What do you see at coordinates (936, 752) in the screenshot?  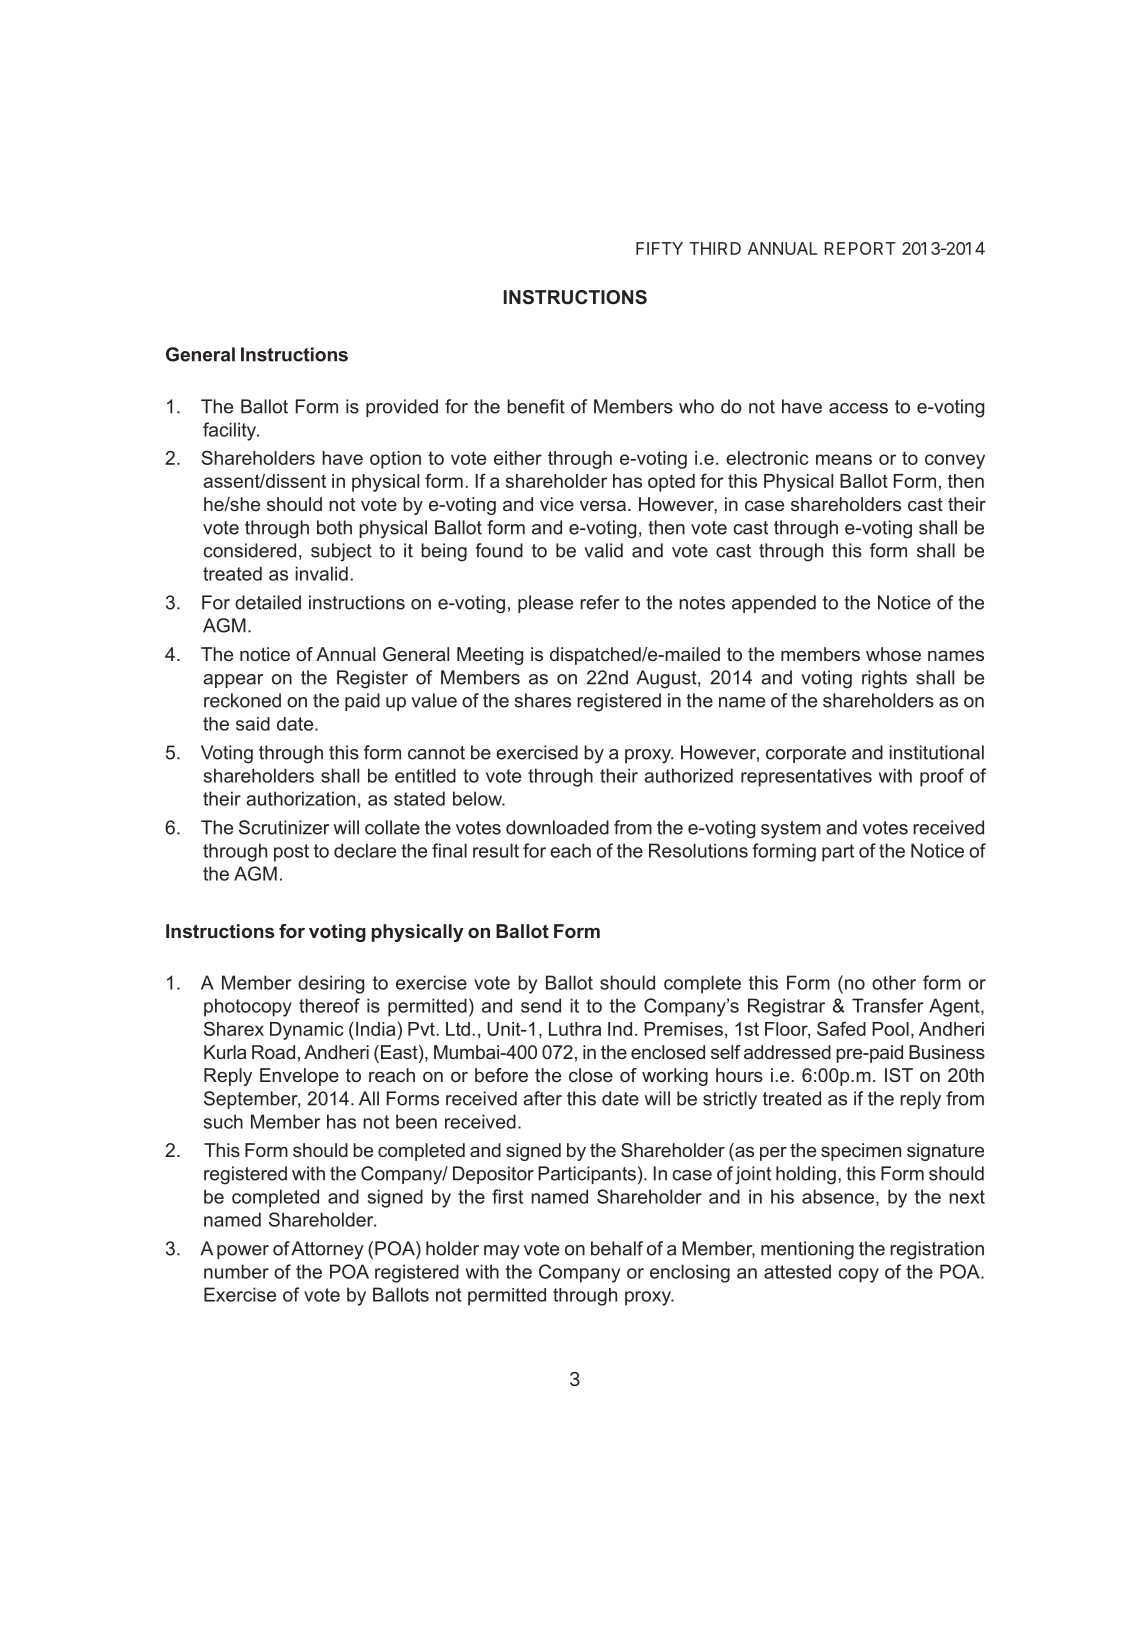 I see `institutional` at bounding box center [936, 752].
